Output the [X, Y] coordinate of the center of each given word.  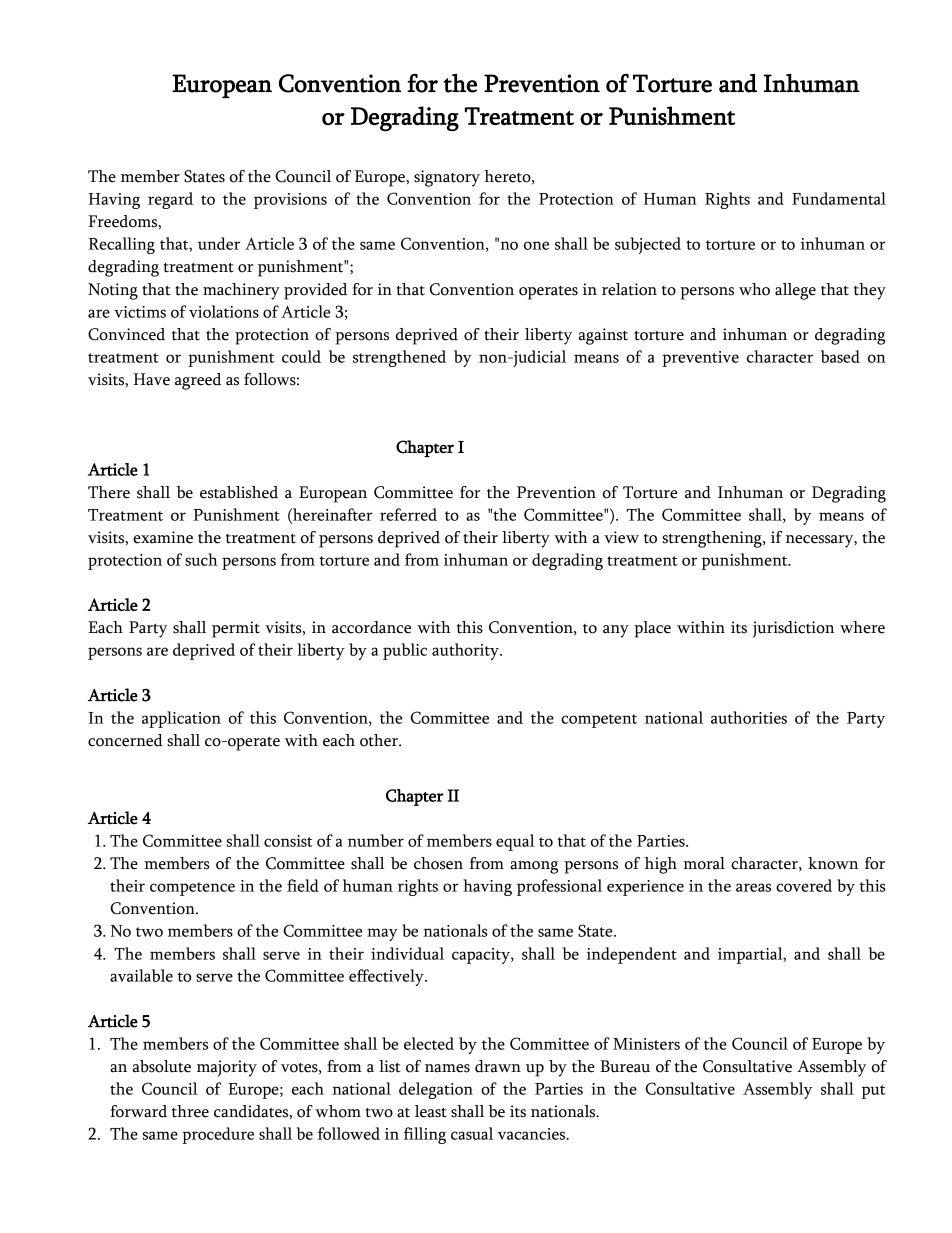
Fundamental [839, 198]
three [190, 1111]
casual [472, 1133]
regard [170, 200]
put [873, 1092]
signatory [447, 178]
